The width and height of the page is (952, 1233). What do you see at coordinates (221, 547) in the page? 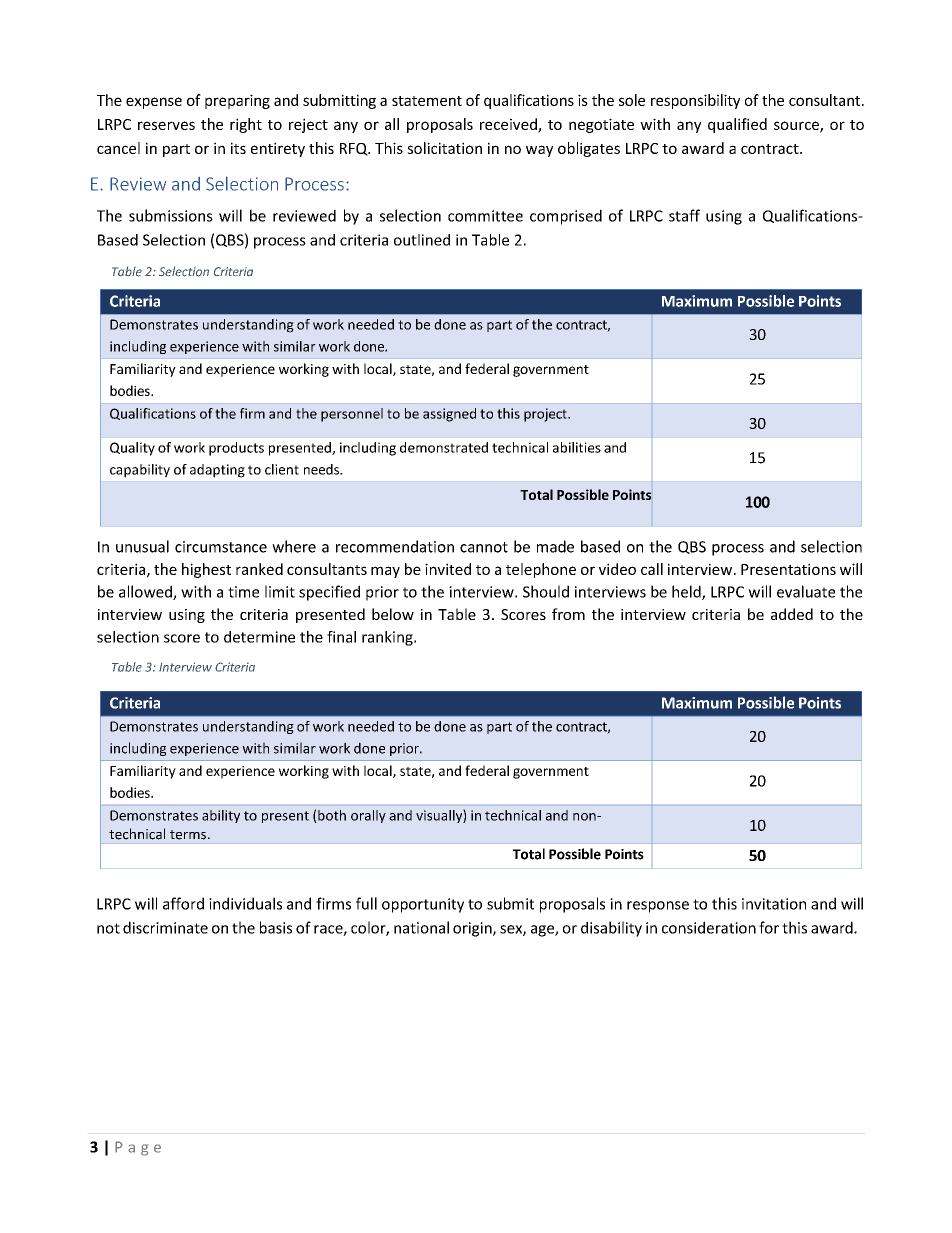
I see `circumstance` at bounding box center [221, 547].
